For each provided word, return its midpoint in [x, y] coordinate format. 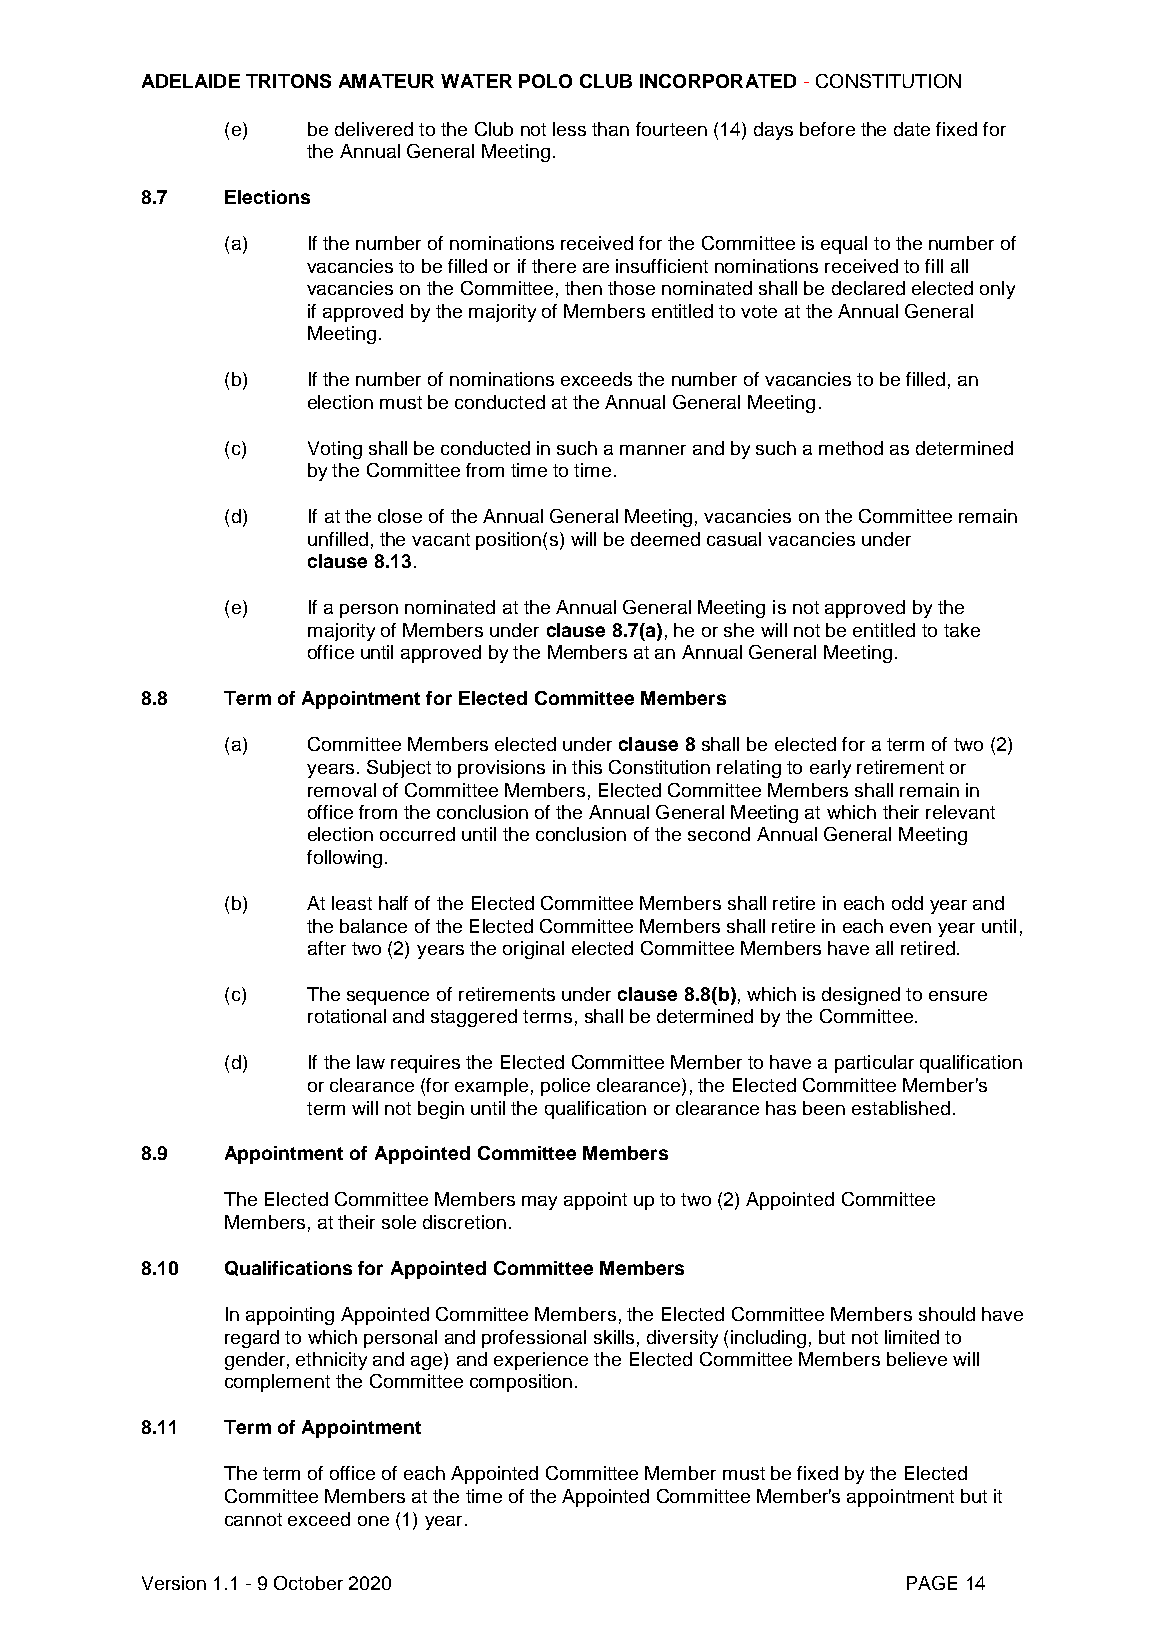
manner [653, 450]
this [587, 767]
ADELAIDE [191, 81]
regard [252, 1339]
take [962, 630]
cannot [253, 1519]
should [947, 1314]
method [851, 448]
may [539, 1203]
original [533, 950]
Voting [335, 450]
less [569, 129]
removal [342, 790]
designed [861, 996]
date [912, 129]
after [327, 948]
